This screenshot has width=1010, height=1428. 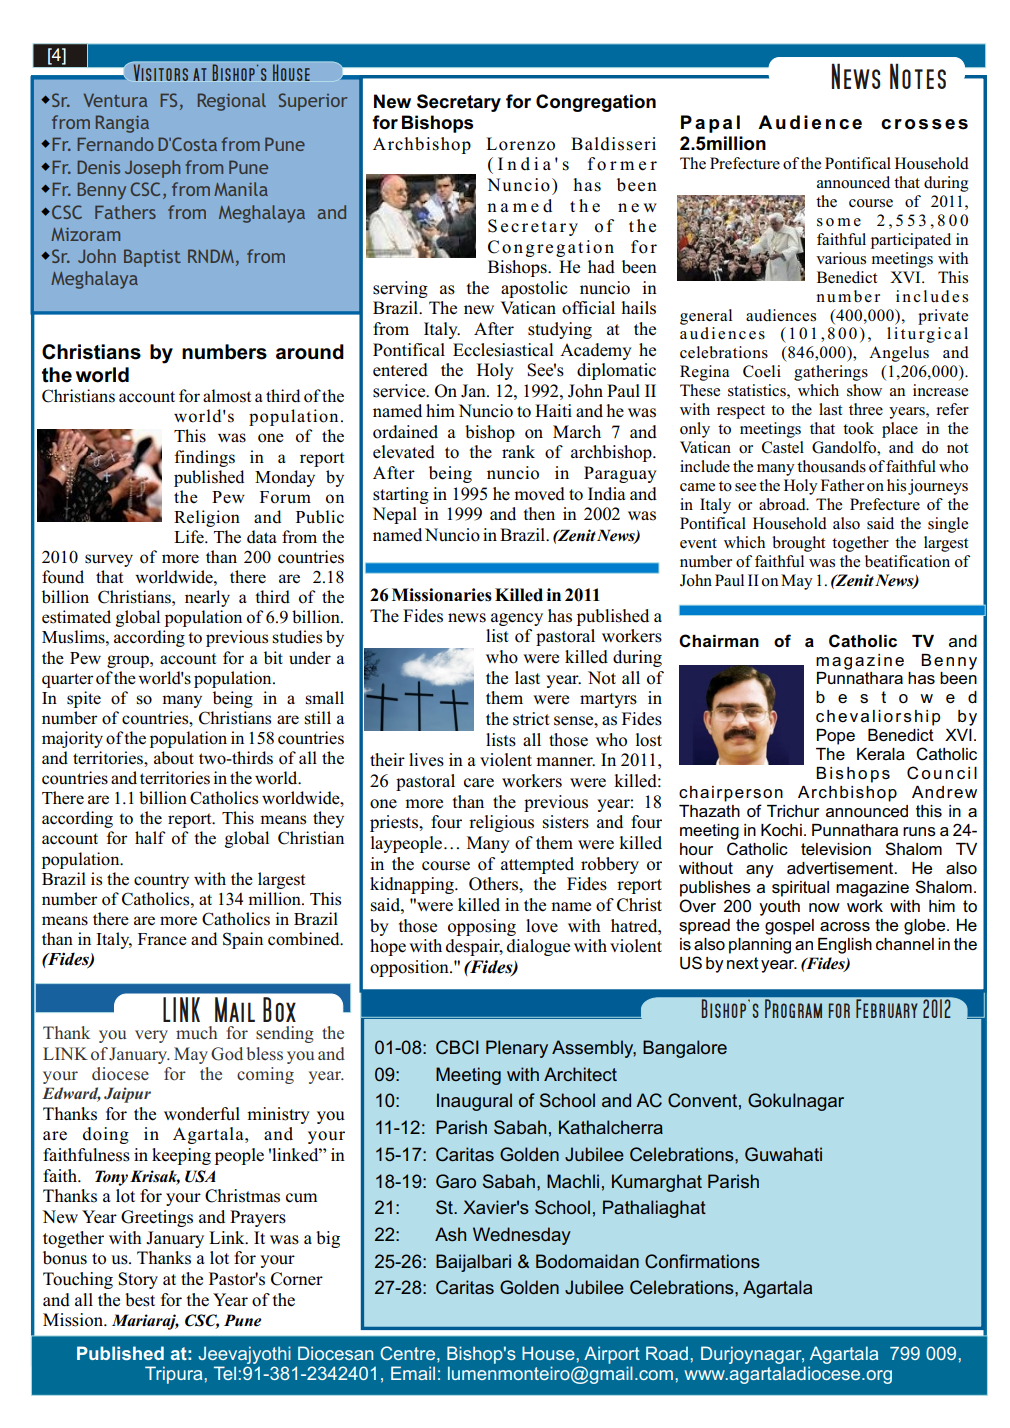 What do you see at coordinates (407, 1353) in the screenshot?
I see `Centre` at bounding box center [407, 1353].
